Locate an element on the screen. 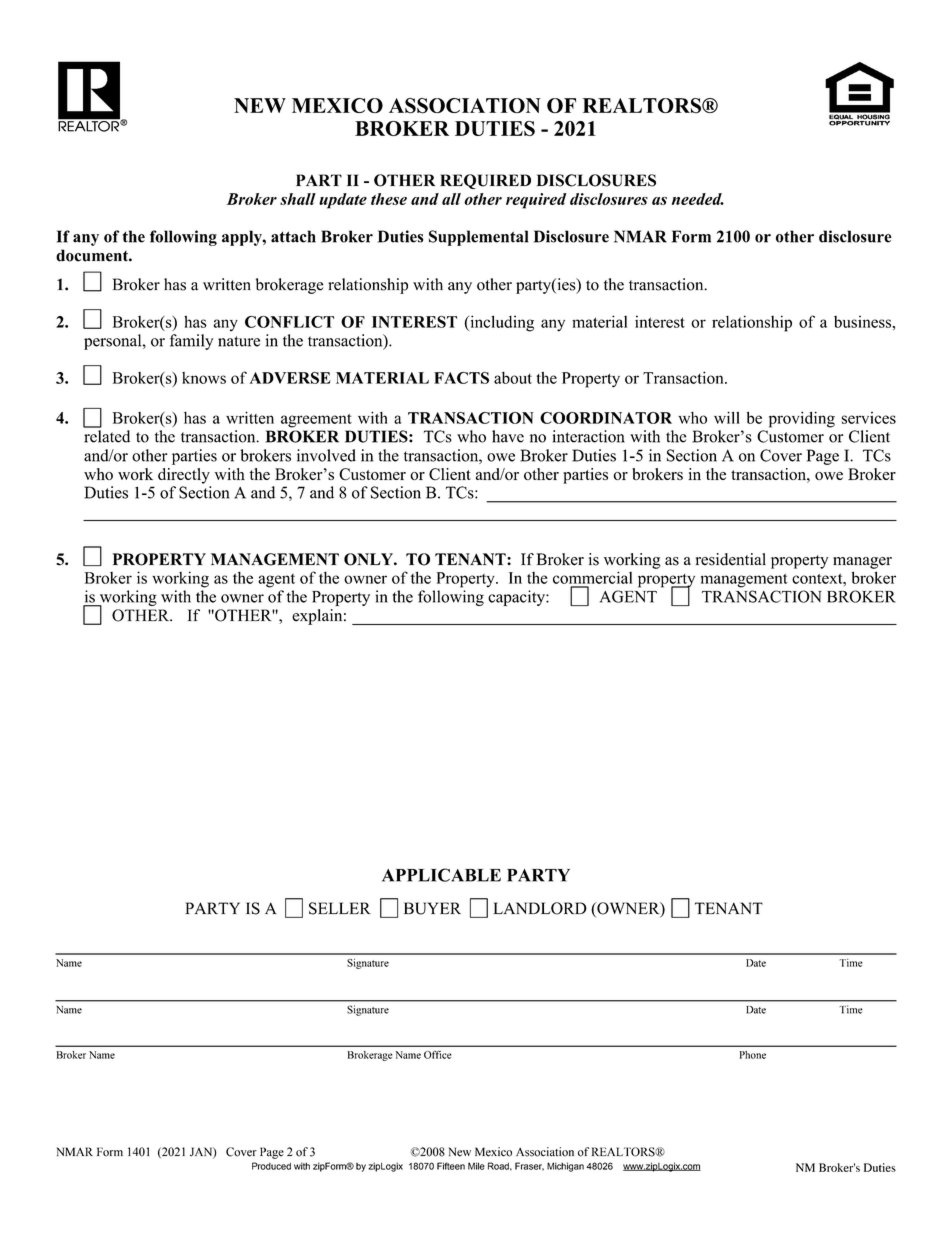 This screenshot has height=1233, width=952. Mile is located at coordinates (476, 1166).
